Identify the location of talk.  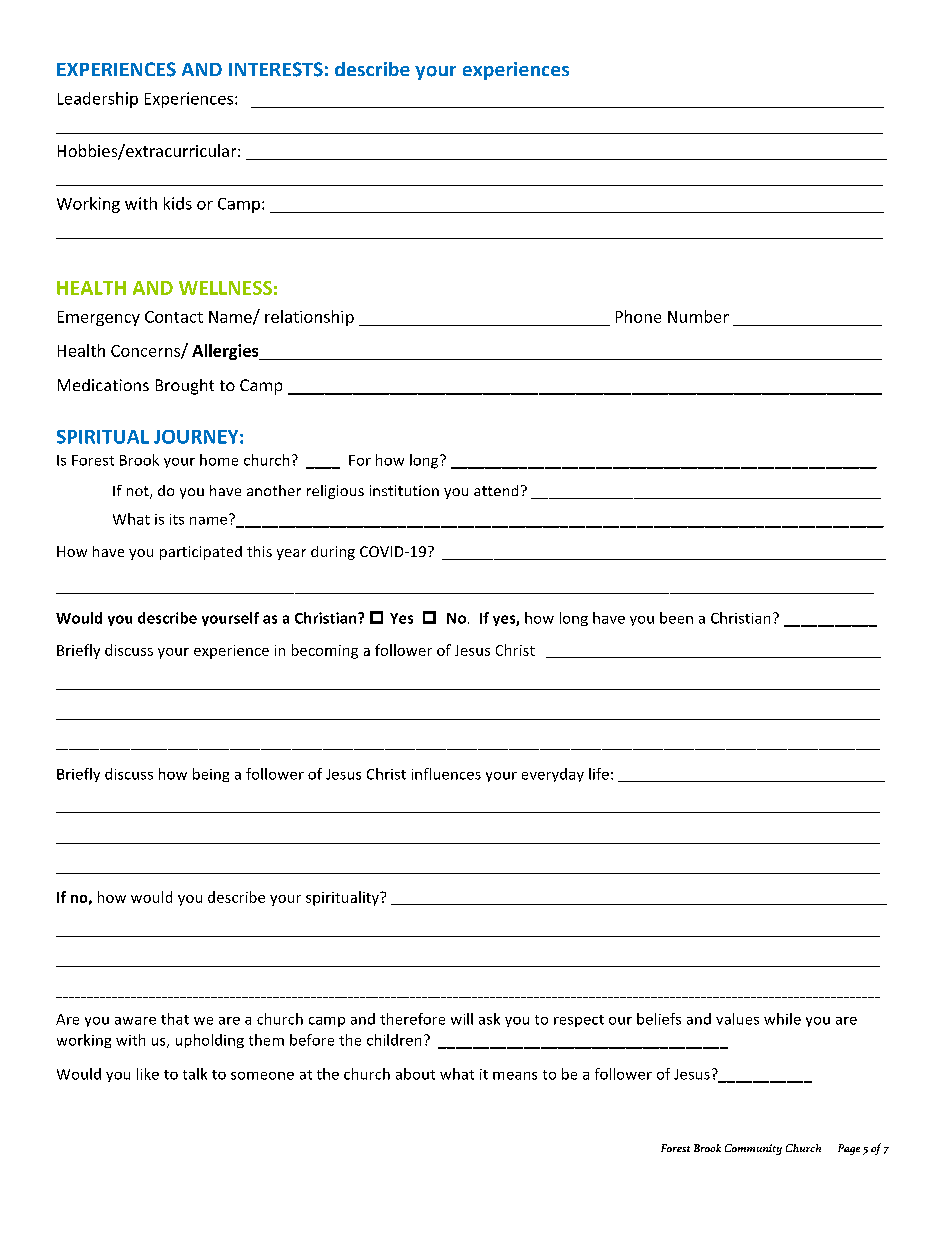
(195, 1074).
